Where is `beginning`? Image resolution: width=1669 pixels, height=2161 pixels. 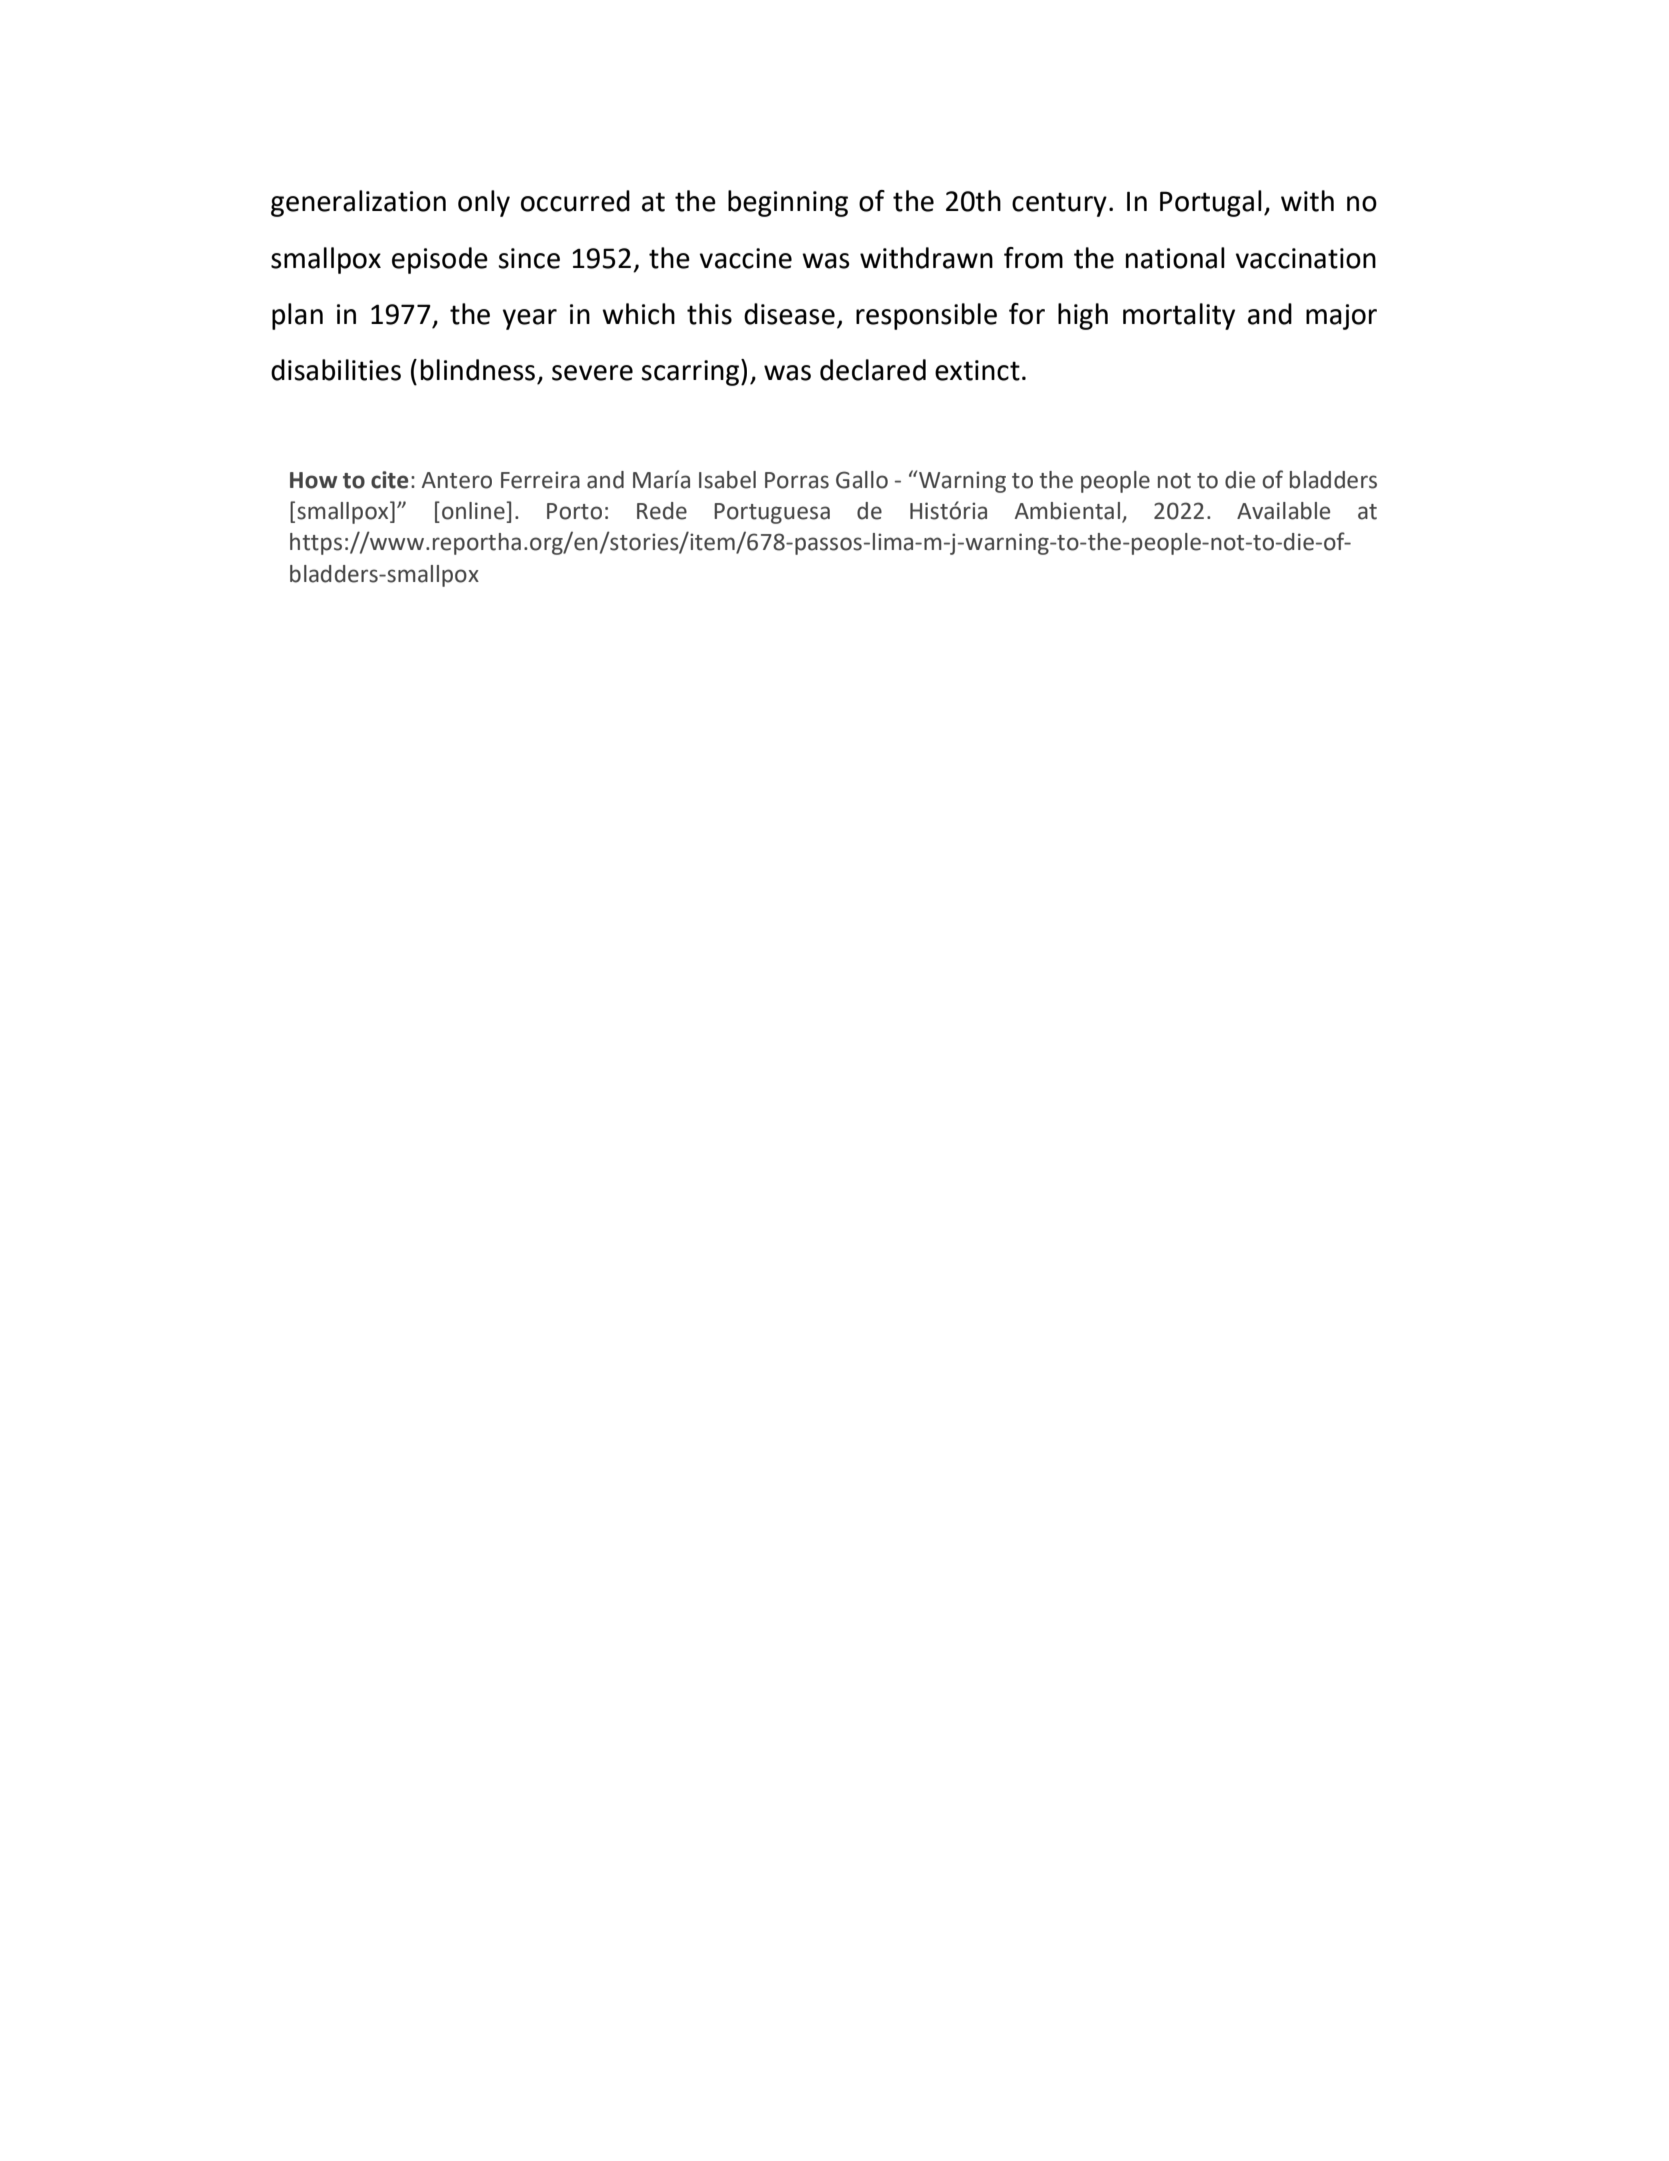
beginning is located at coordinates (788, 203).
